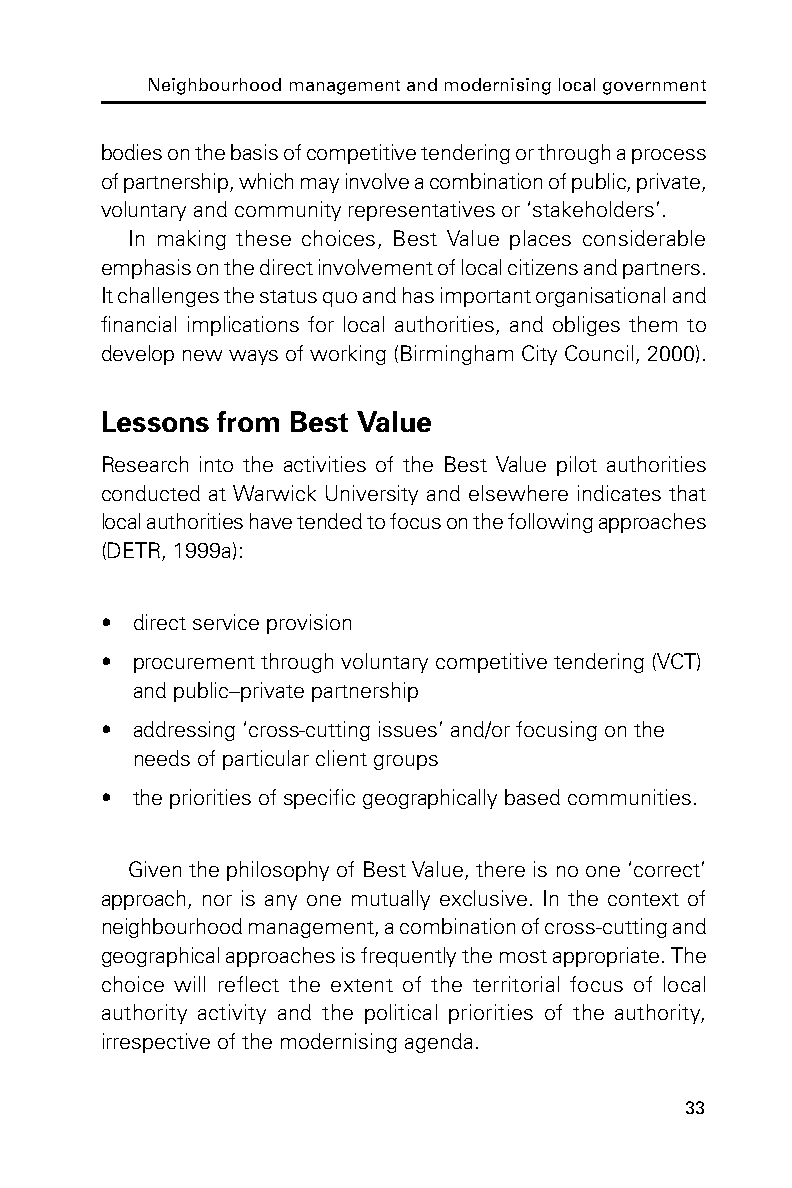  I want to click on Birmingham, so click(457, 355).
